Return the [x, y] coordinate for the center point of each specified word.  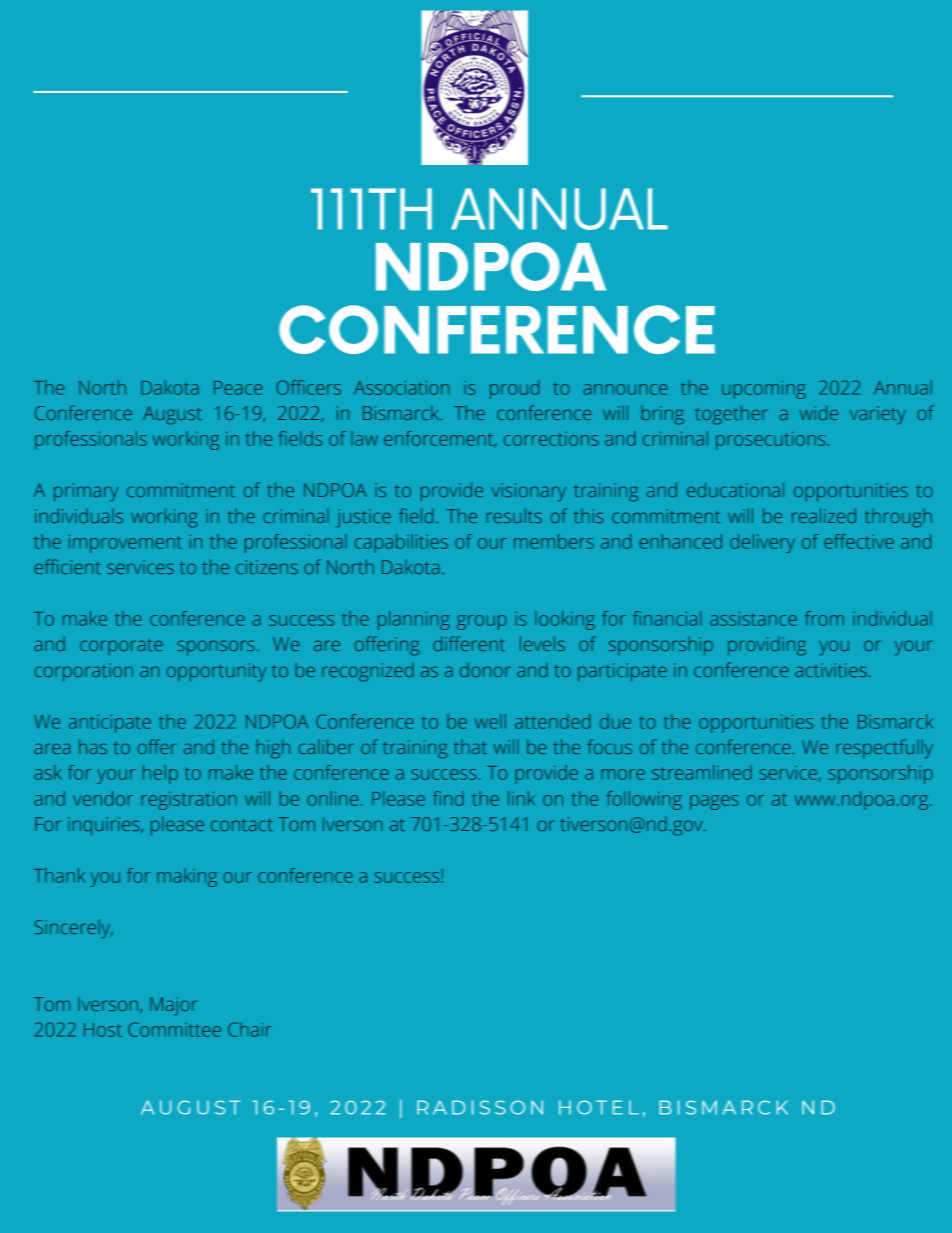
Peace [238, 388]
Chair [250, 1029]
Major [173, 1006]
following [644, 800]
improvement [125, 543]
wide [819, 412]
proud [514, 389]
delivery [762, 543]
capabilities [401, 543]
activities [831, 670]
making [187, 877]
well [490, 721]
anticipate [110, 724]
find [448, 798]
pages [714, 802]
